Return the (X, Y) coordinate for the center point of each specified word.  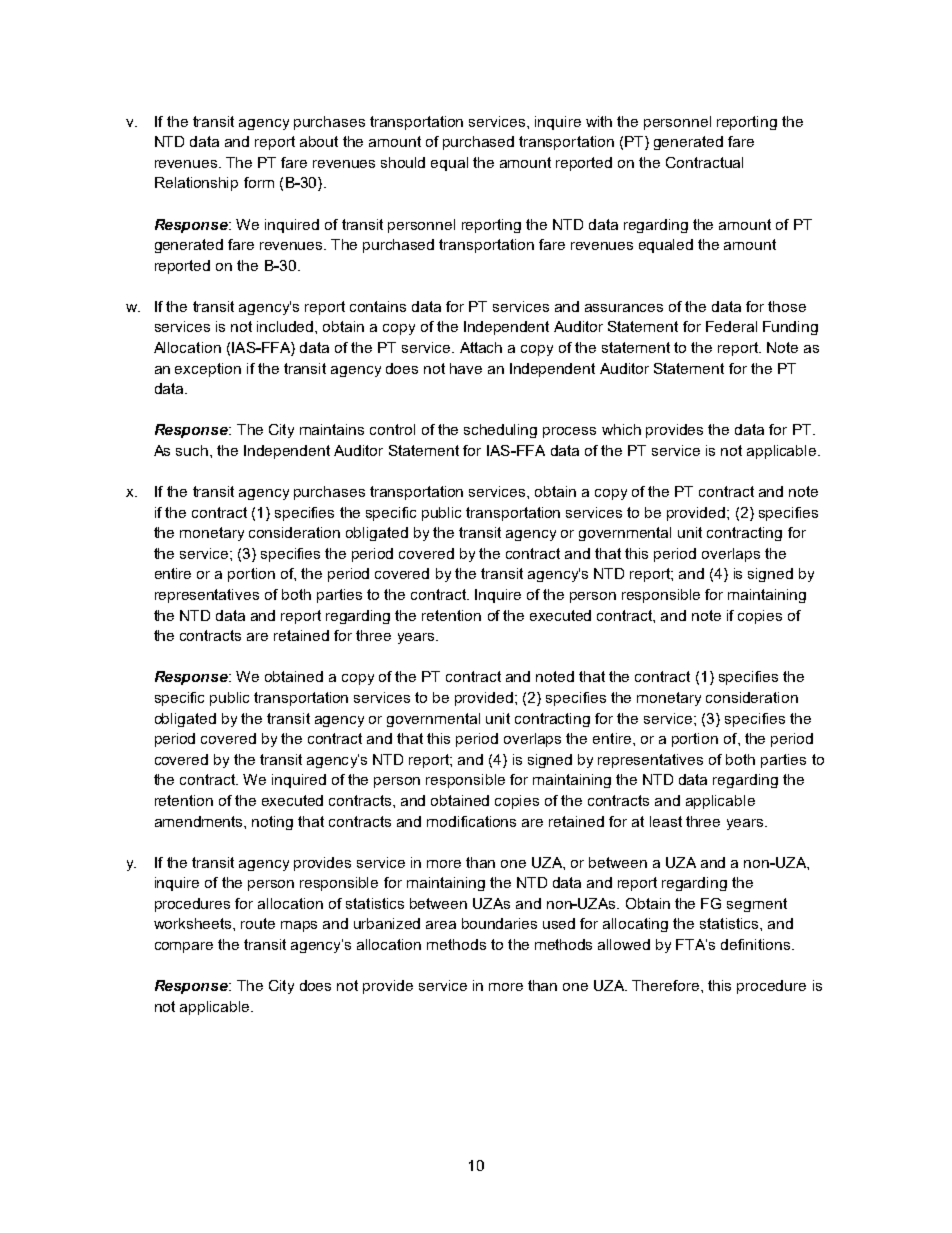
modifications (471, 821)
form (259, 182)
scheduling (500, 431)
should (403, 162)
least (666, 821)
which (621, 429)
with (599, 121)
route (258, 923)
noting (272, 823)
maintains (332, 429)
